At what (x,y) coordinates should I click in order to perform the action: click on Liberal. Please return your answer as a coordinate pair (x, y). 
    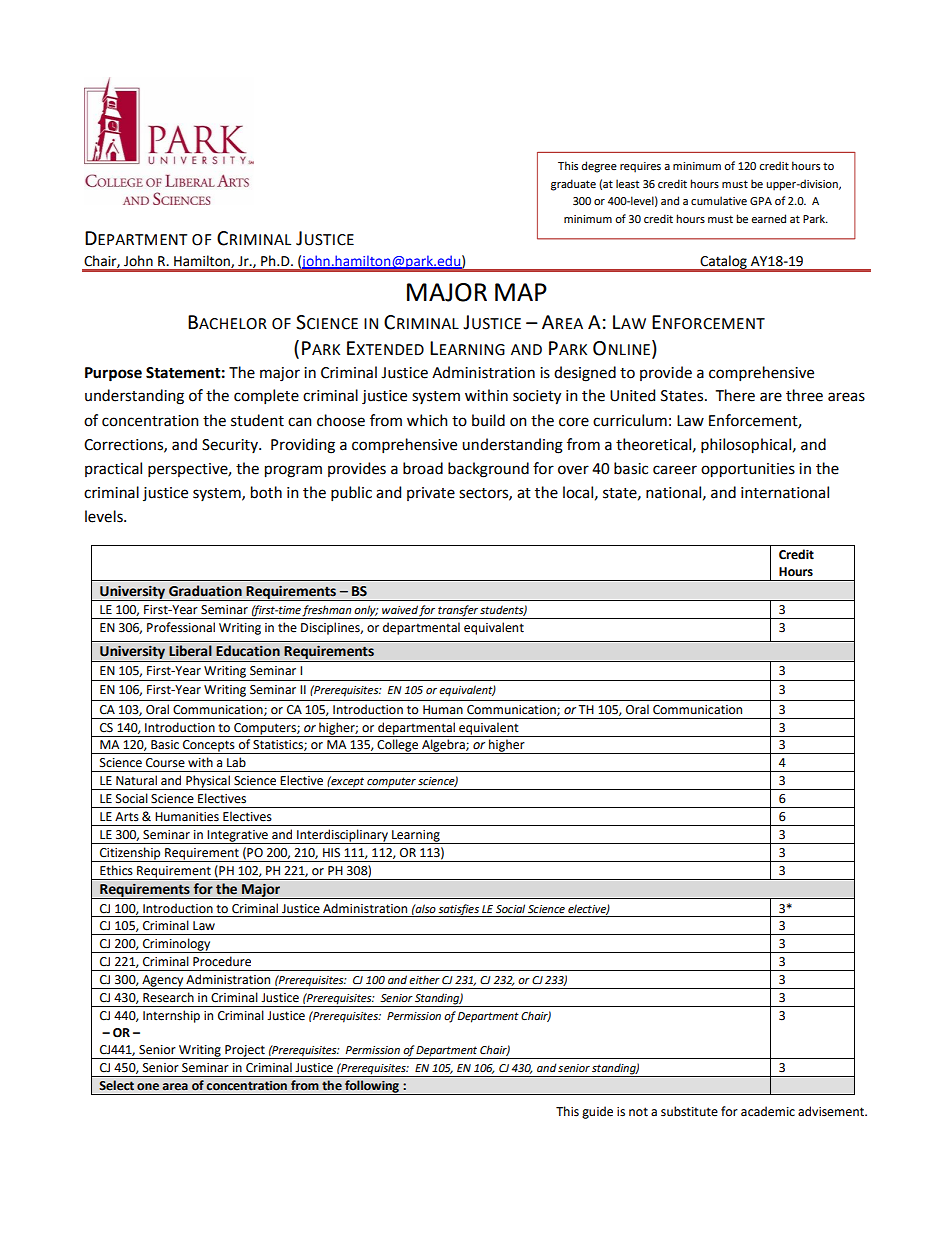
    Looking at the image, I should click on (190, 651).
